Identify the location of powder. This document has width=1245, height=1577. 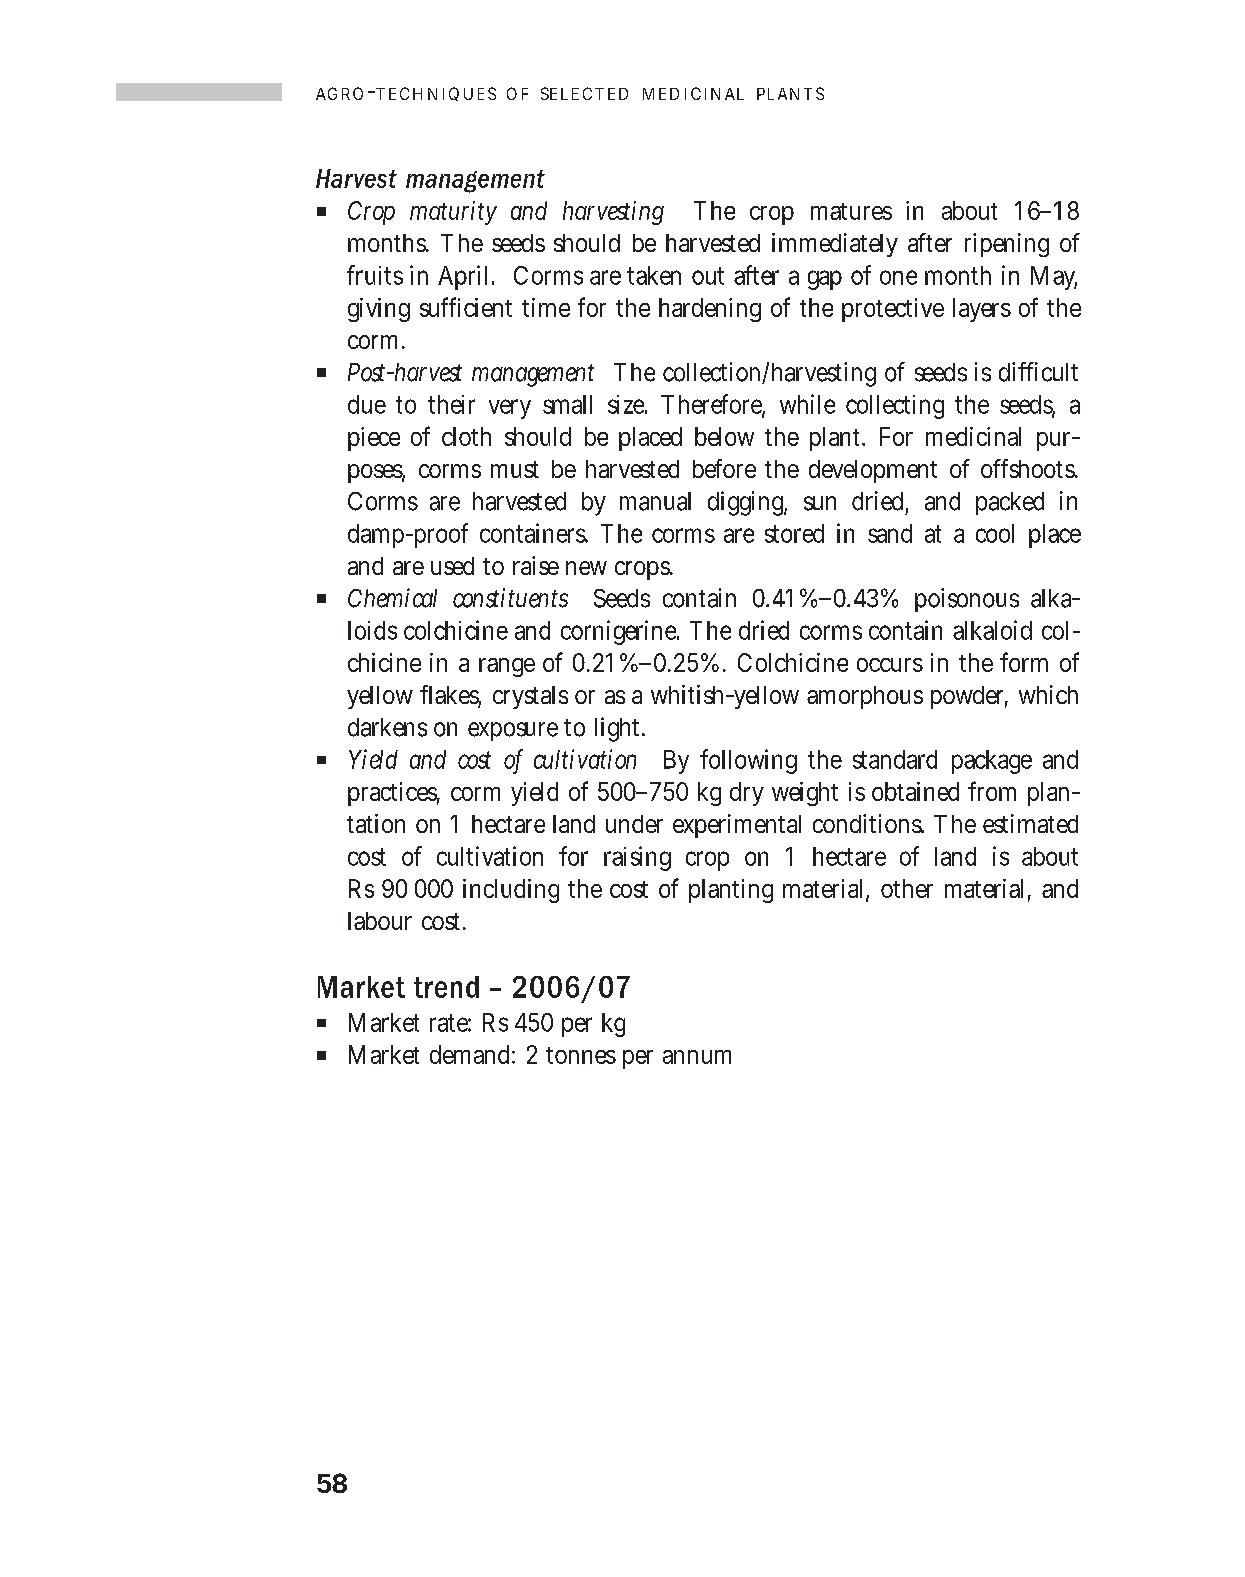
(969, 697).
